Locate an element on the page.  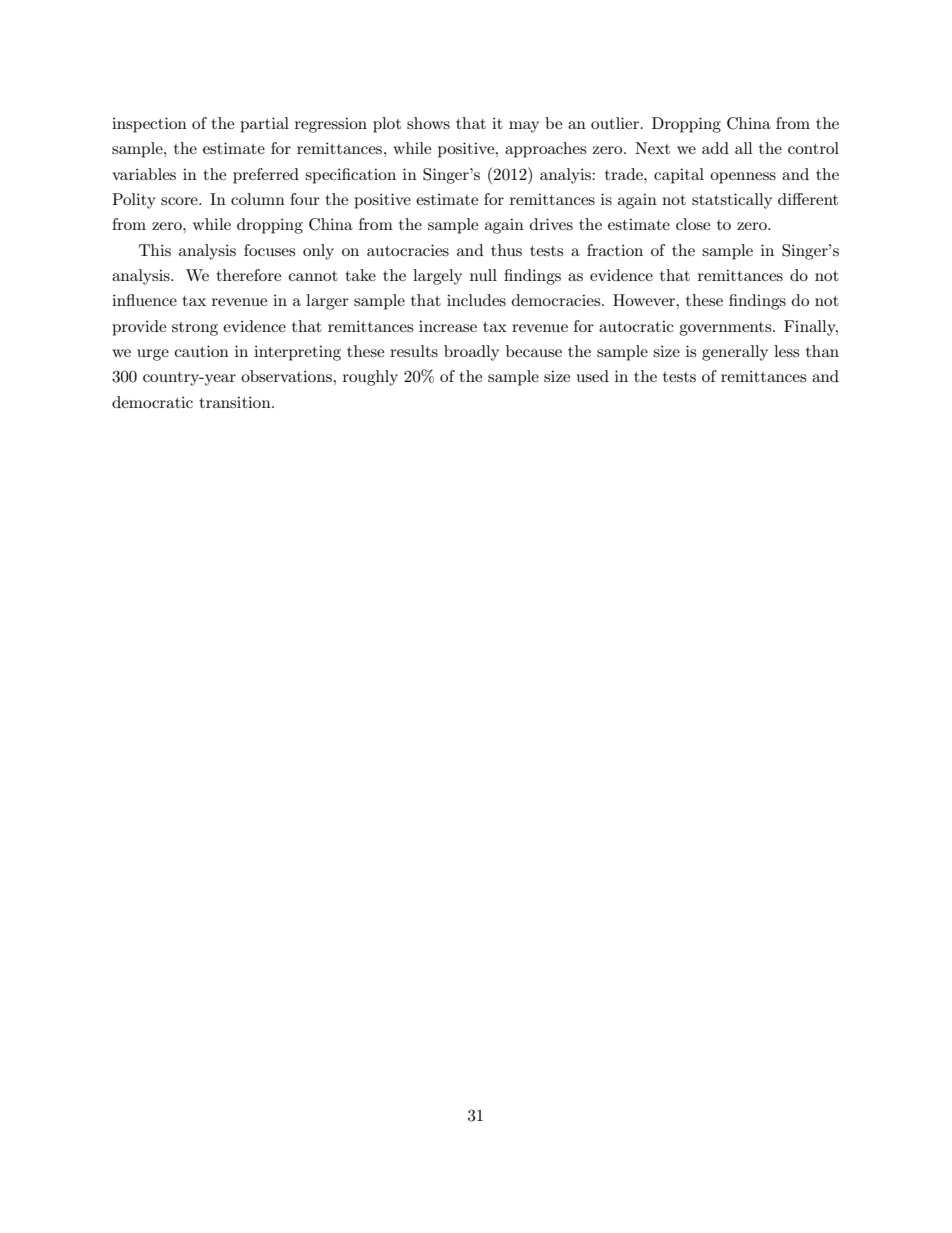
transition is located at coordinates (236, 402).
